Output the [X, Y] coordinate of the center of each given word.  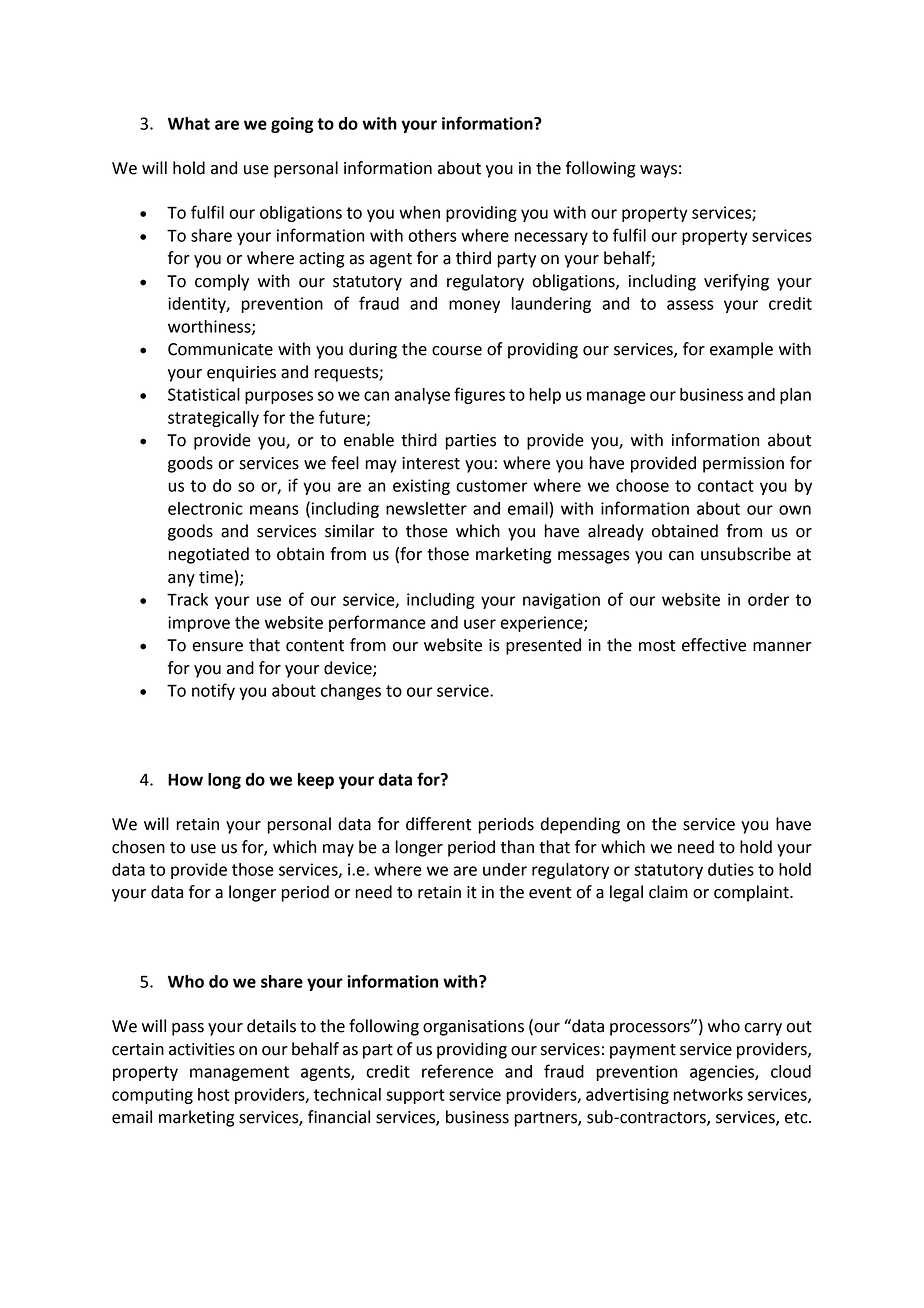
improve [199, 624]
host [214, 1094]
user [480, 624]
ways [658, 171]
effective [714, 645]
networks [708, 1094]
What [189, 123]
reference [457, 1071]
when [419, 212]
